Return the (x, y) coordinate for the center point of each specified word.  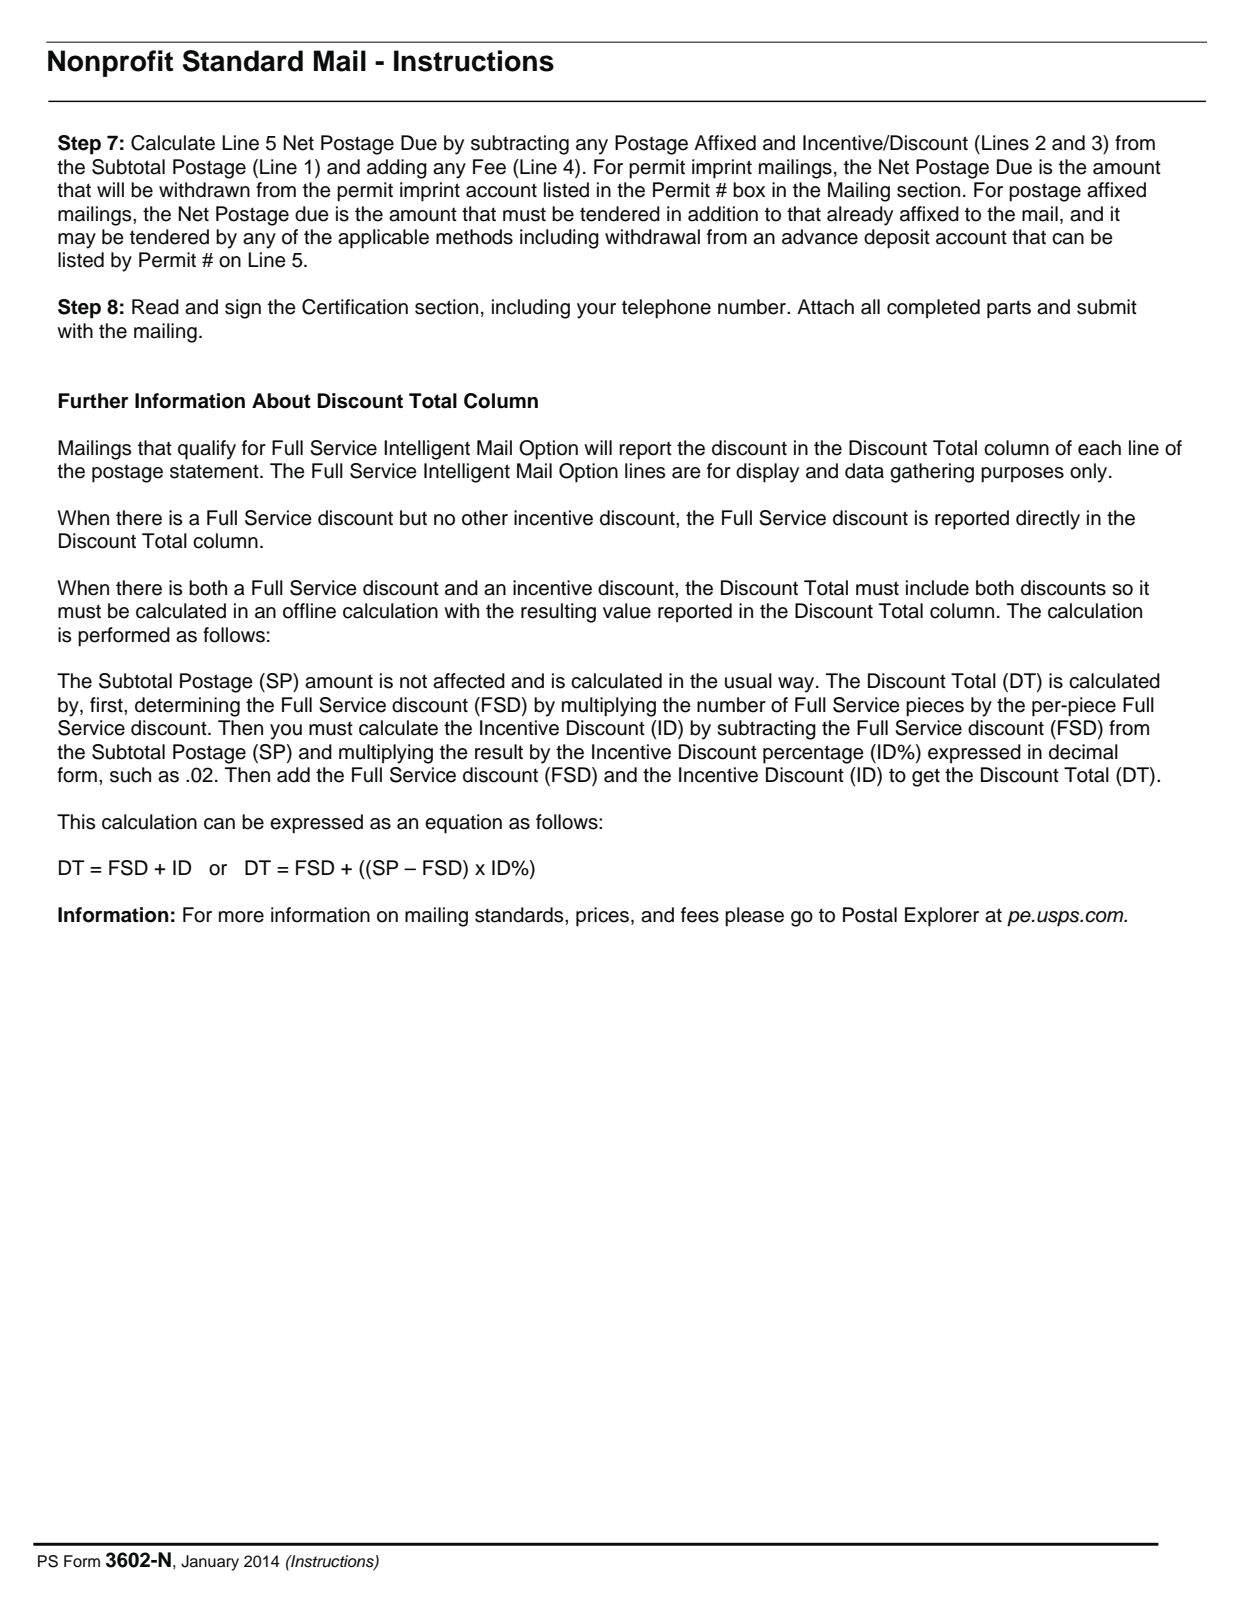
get (926, 777)
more (241, 917)
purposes (1022, 475)
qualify (207, 450)
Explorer (942, 917)
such (130, 775)
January (210, 1563)
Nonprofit (110, 63)
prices (604, 917)
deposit (897, 239)
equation (463, 824)
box (749, 190)
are (686, 473)
